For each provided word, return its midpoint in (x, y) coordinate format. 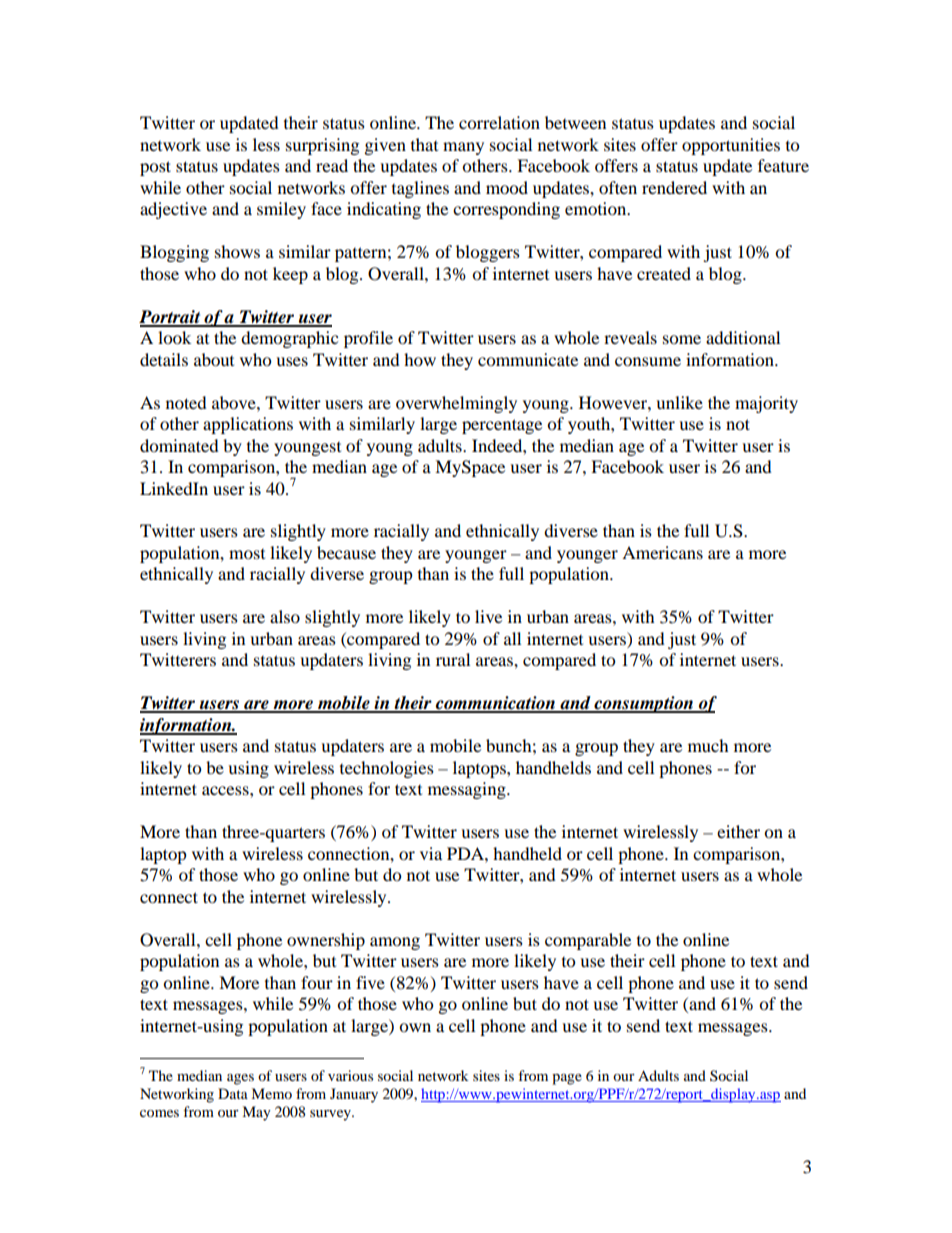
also (285, 616)
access (226, 790)
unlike (679, 402)
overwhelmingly (456, 404)
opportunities (731, 146)
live (488, 616)
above (235, 402)
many (463, 148)
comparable (588, 941)
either (738, 831)
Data (233, 1093)
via (431, 853)
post (155, 168)
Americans (662, 552)
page (567, 1079)
